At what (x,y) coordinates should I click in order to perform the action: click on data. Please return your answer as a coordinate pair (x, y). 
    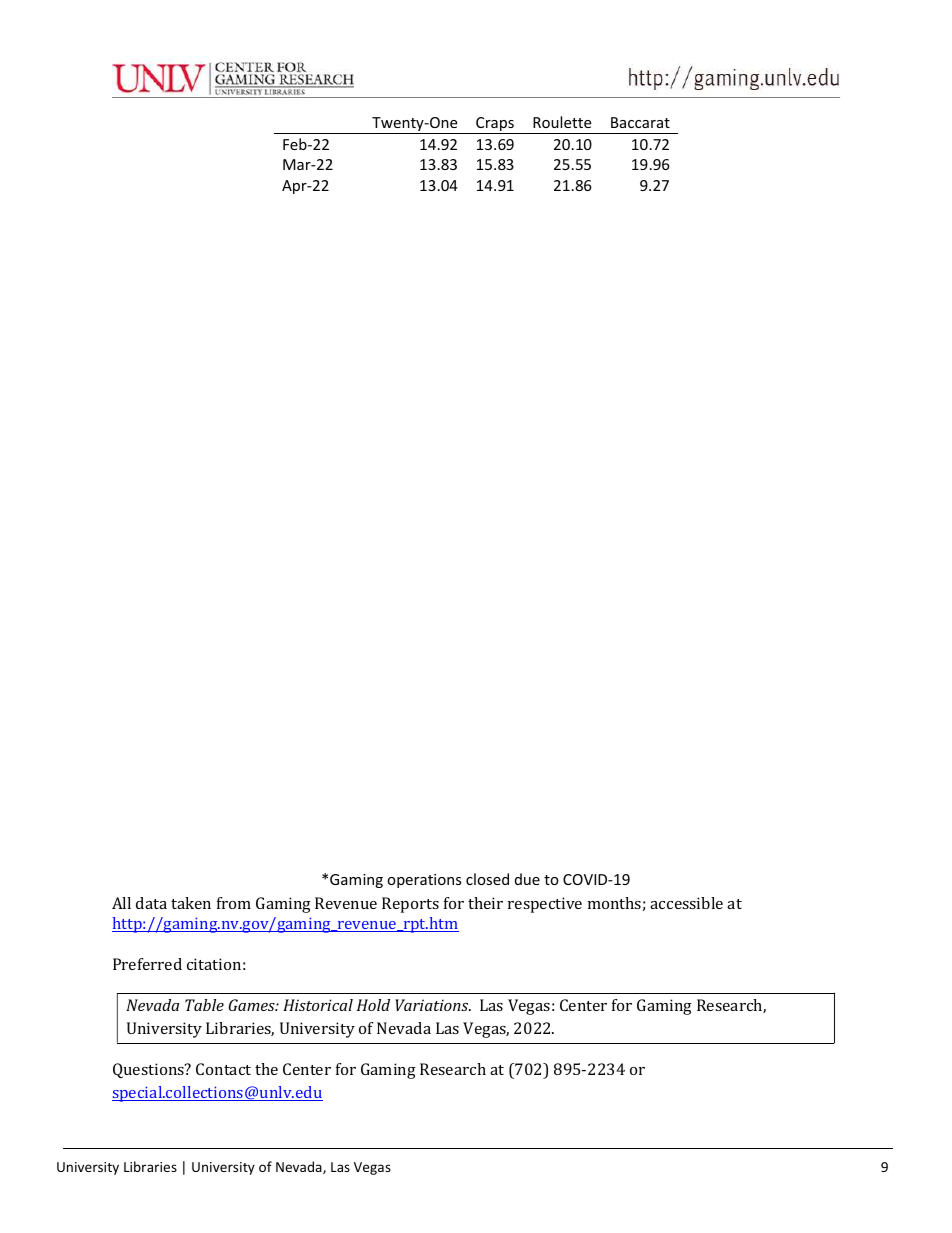
    Looking at the image, I should click on (151, 903).
